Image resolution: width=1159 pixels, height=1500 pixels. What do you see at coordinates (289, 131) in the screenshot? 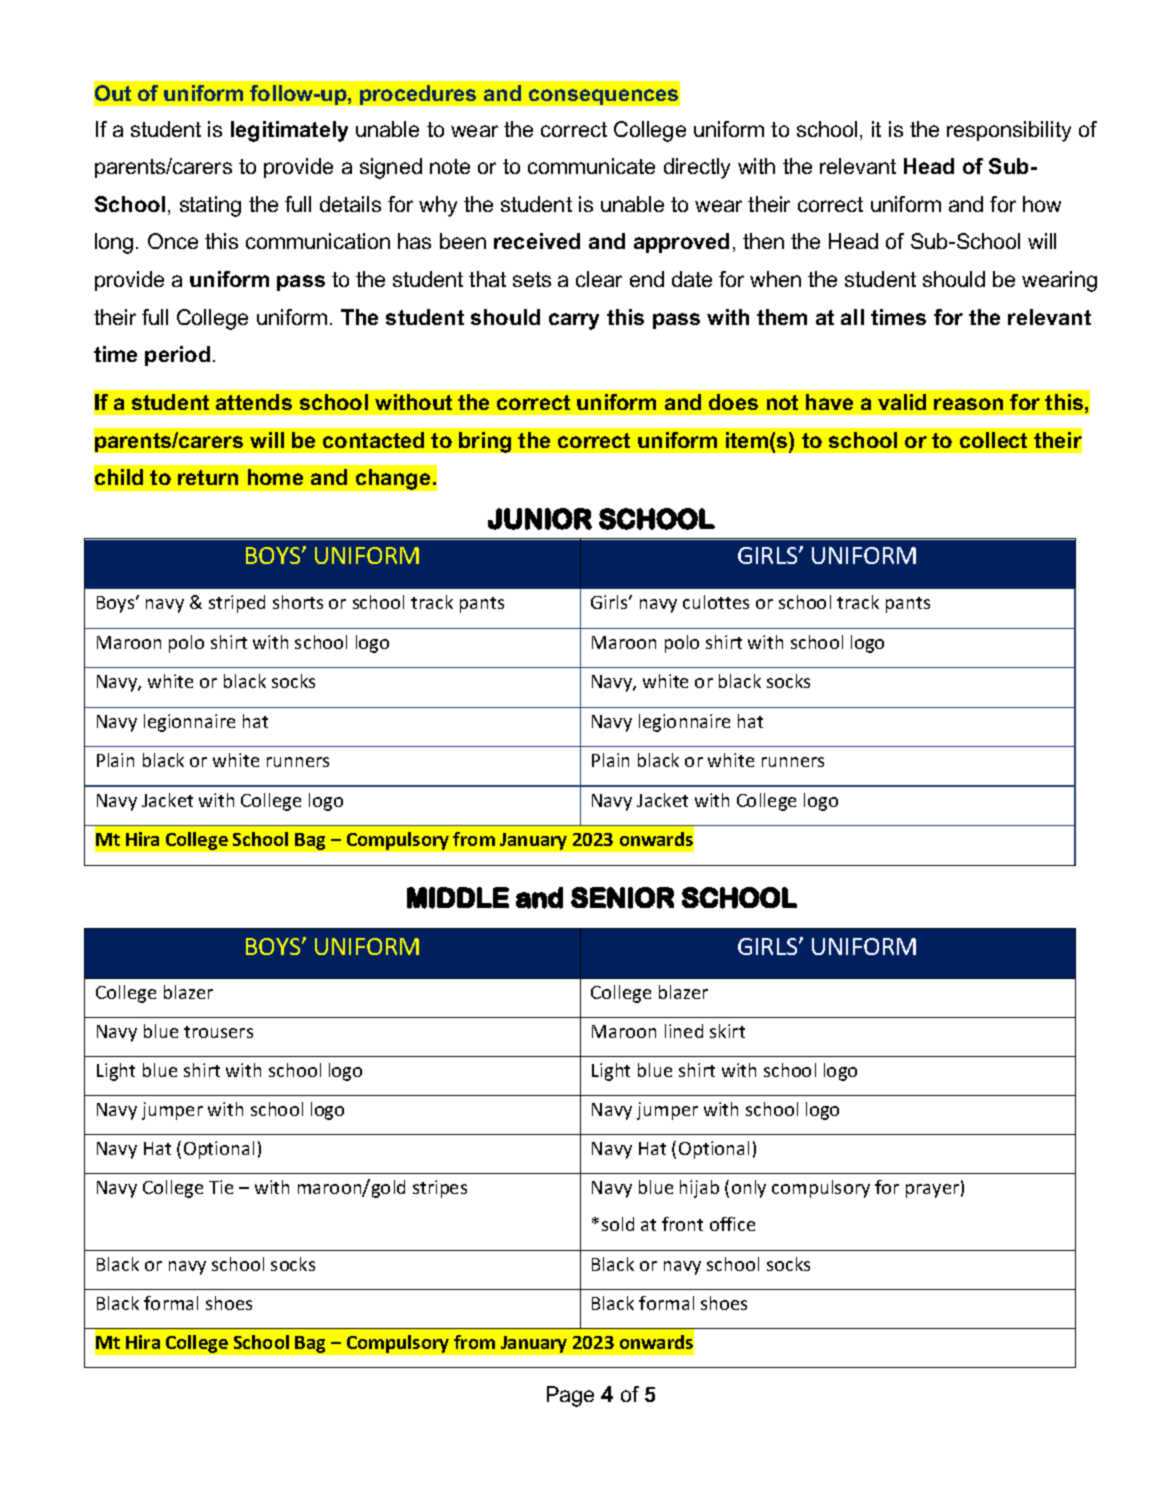
I see `legitimately` at bounding box center [289, 131].
